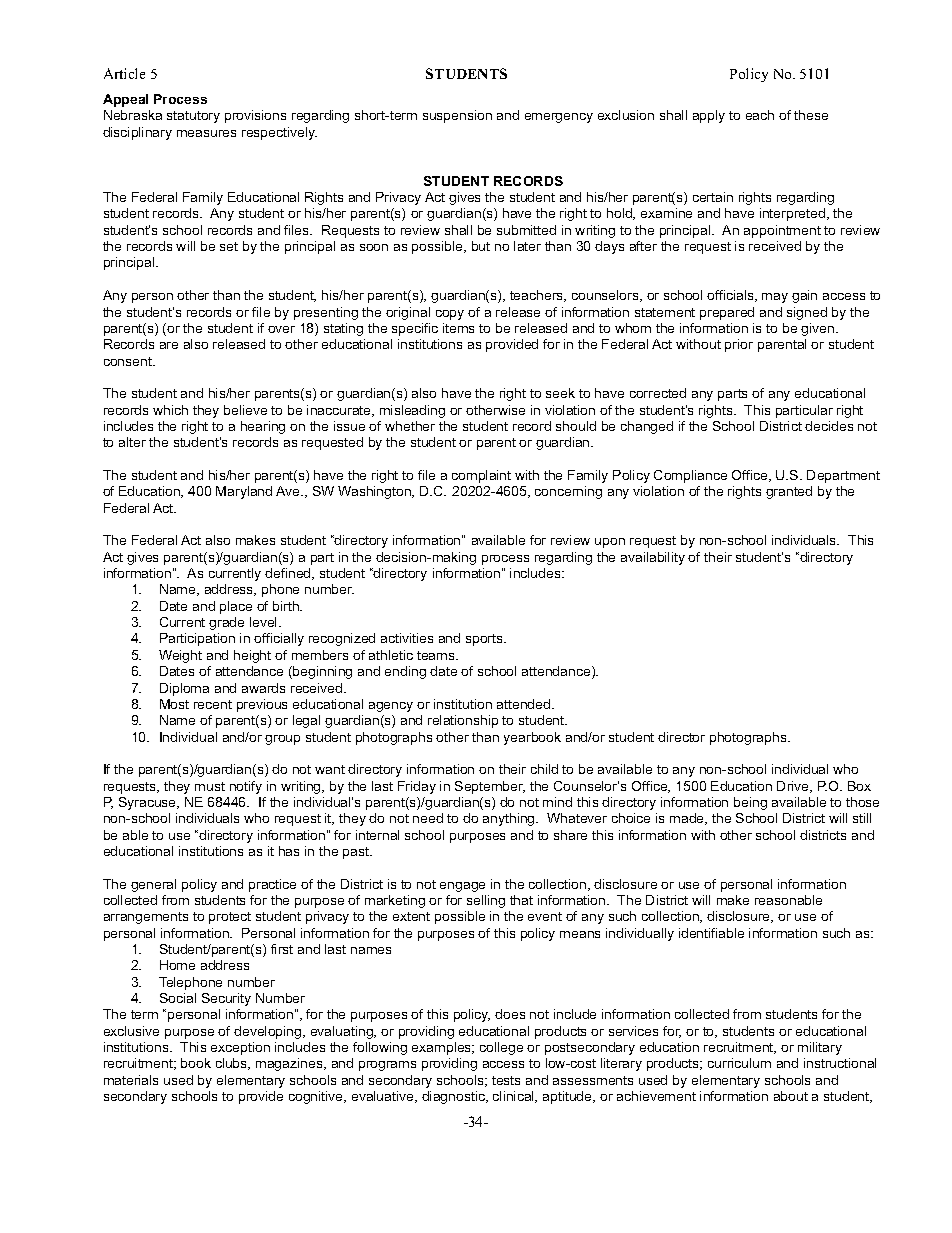 The width and height of the screenshot is (952, 1233). What do you see at coordinates (794, 787) in the screenshot?
I see `Drive` at bounding box center [794, 787].
